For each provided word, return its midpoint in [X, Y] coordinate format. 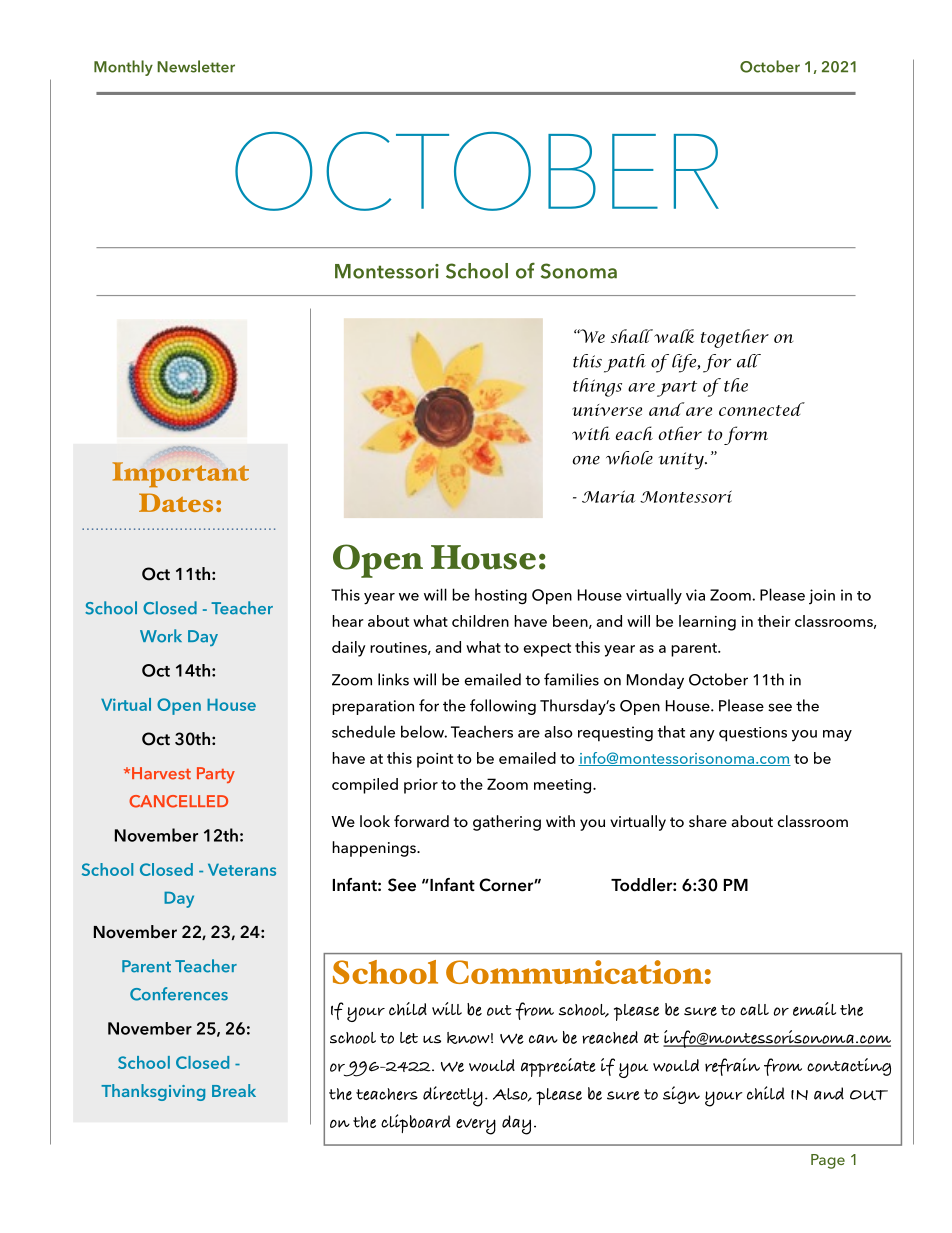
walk [673, 336]
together [735, 338]
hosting [501, 596]
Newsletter [196, 66]
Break [234, 1090]
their [774, 621]
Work [161, 636]
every [476, 1126]
